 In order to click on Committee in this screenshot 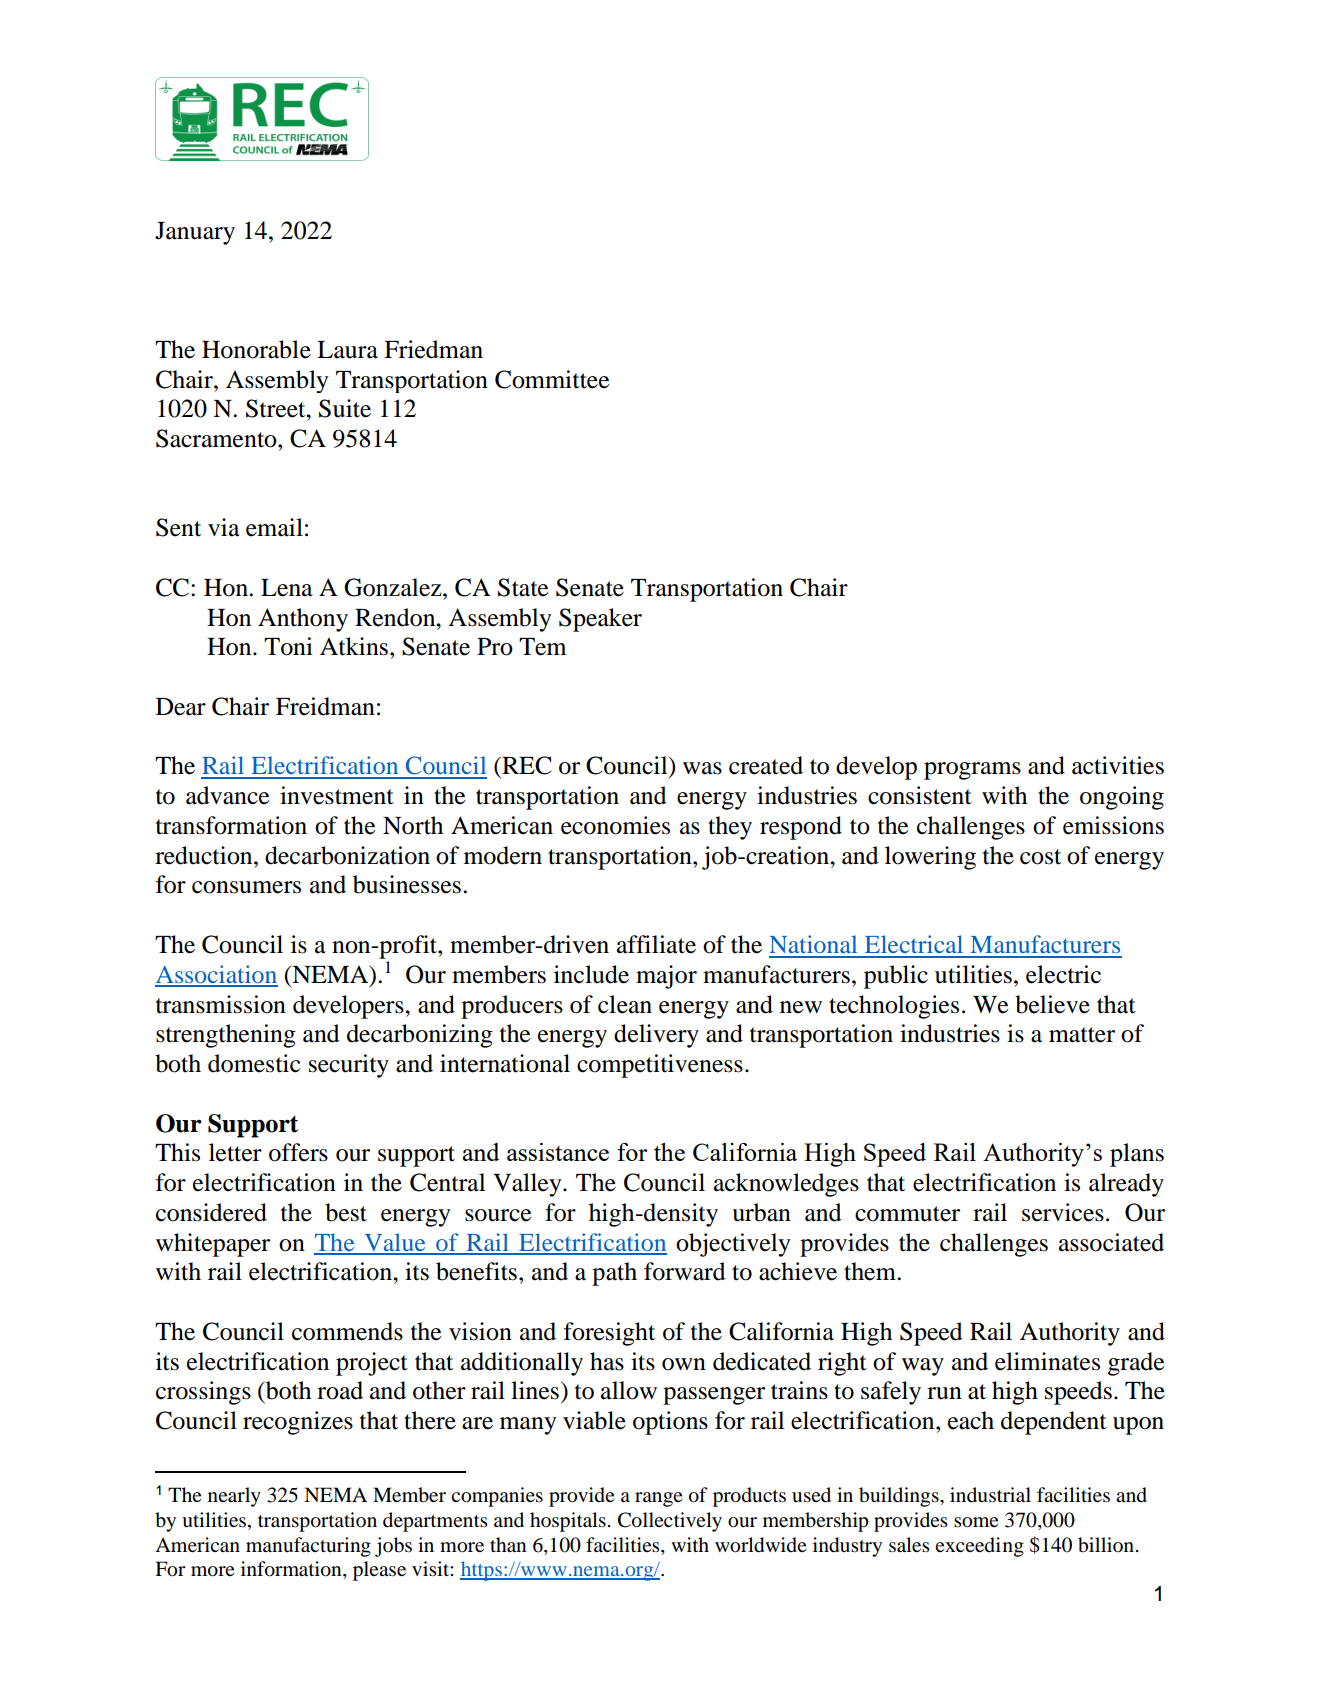, I will do `click(552, 379)`.
